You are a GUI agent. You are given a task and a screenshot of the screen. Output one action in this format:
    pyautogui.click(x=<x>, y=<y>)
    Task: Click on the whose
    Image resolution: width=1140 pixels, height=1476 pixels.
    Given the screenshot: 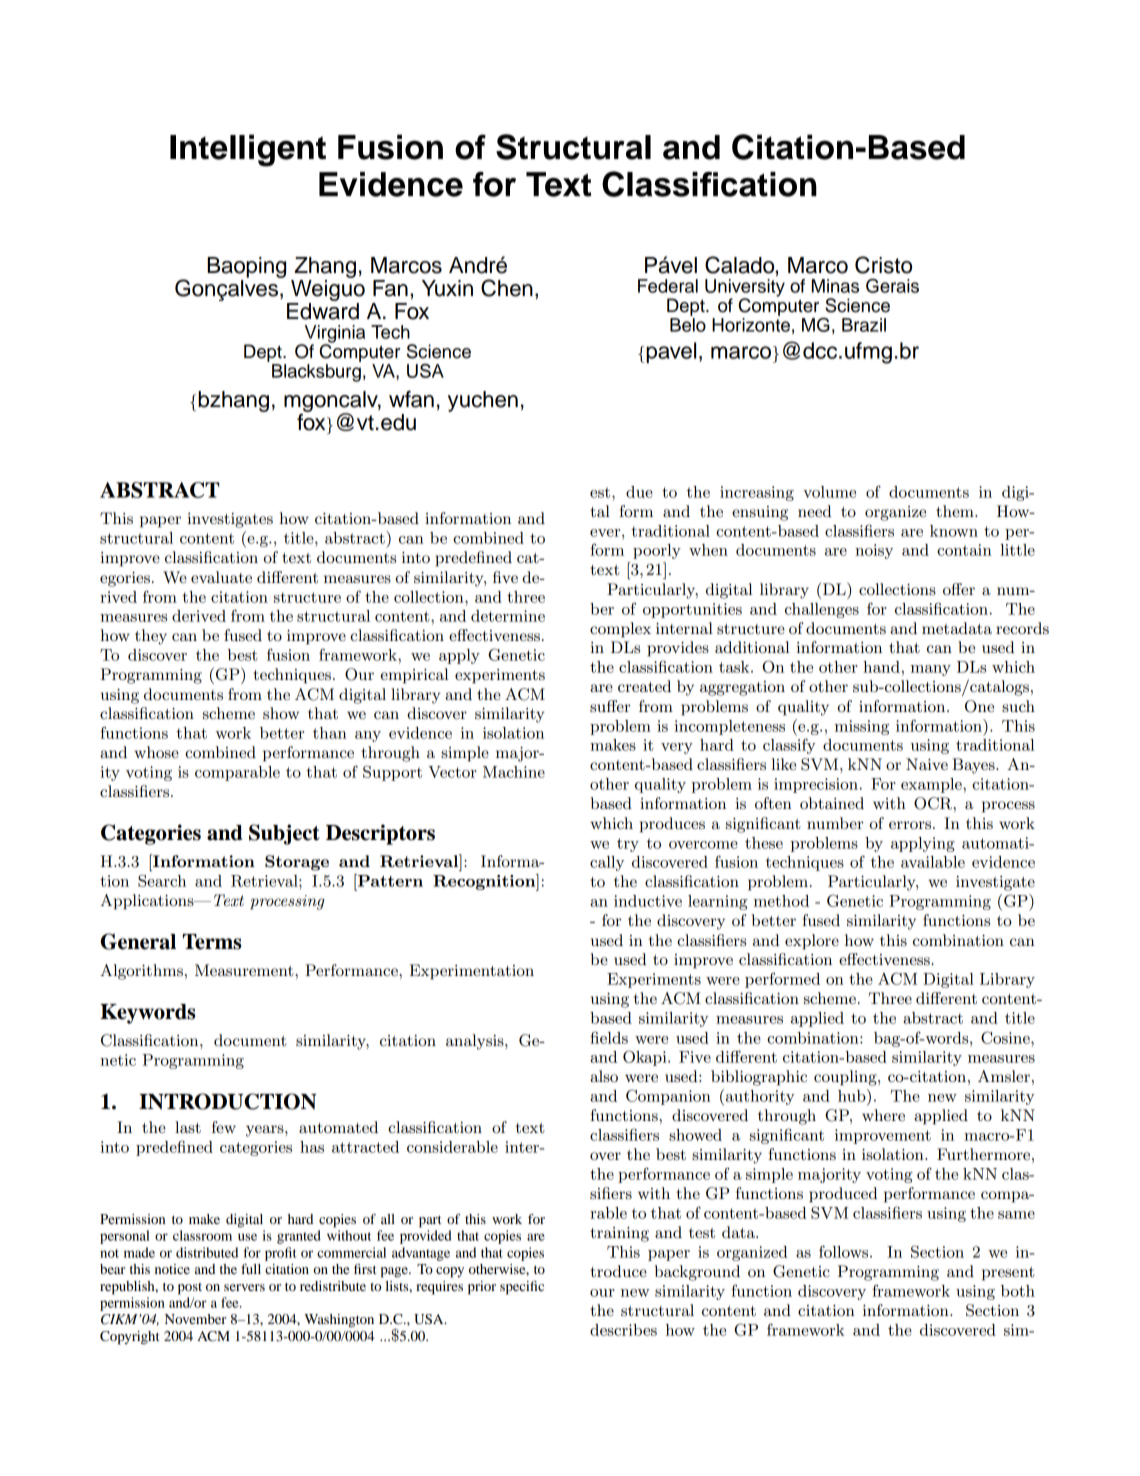 What is the action you would take?
    pyautogui.click(x=156, y=752)
